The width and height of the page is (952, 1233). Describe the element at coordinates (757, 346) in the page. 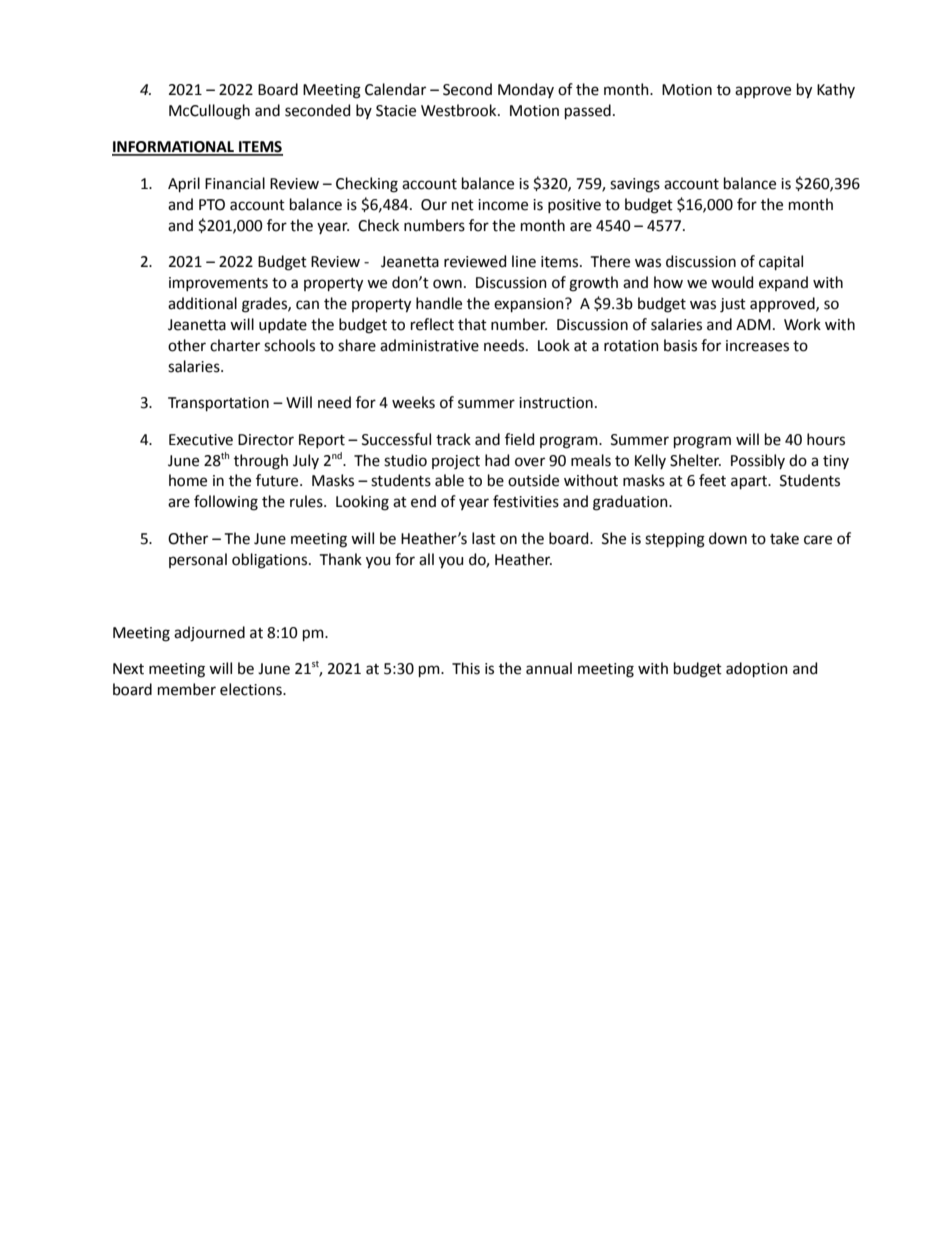

I see `increases` at that location.
